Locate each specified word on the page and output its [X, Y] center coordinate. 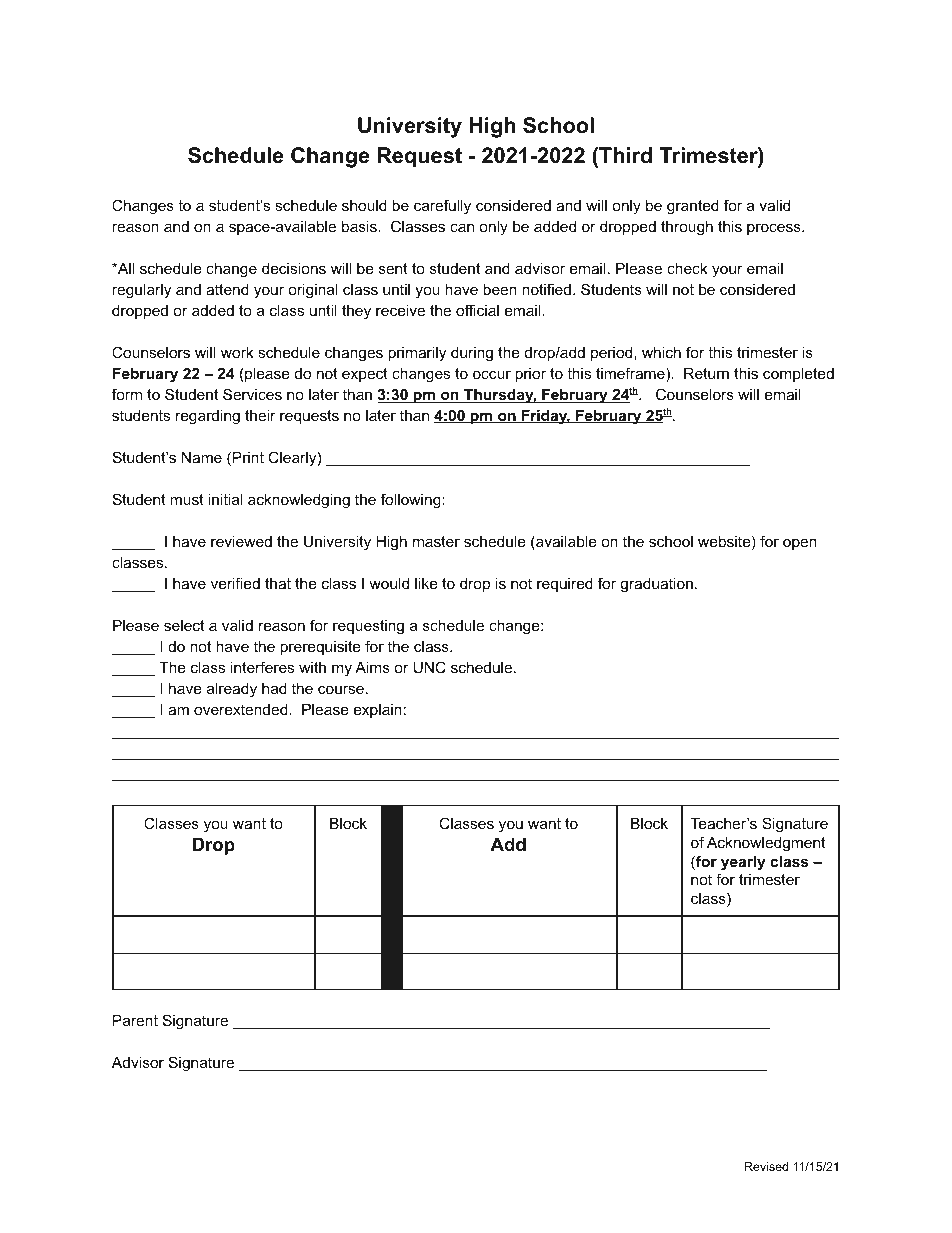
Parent [135, 1020]
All [125, 268]
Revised [766, 1166]
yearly [743, 863]
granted [693, 207]
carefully [442, 207]
